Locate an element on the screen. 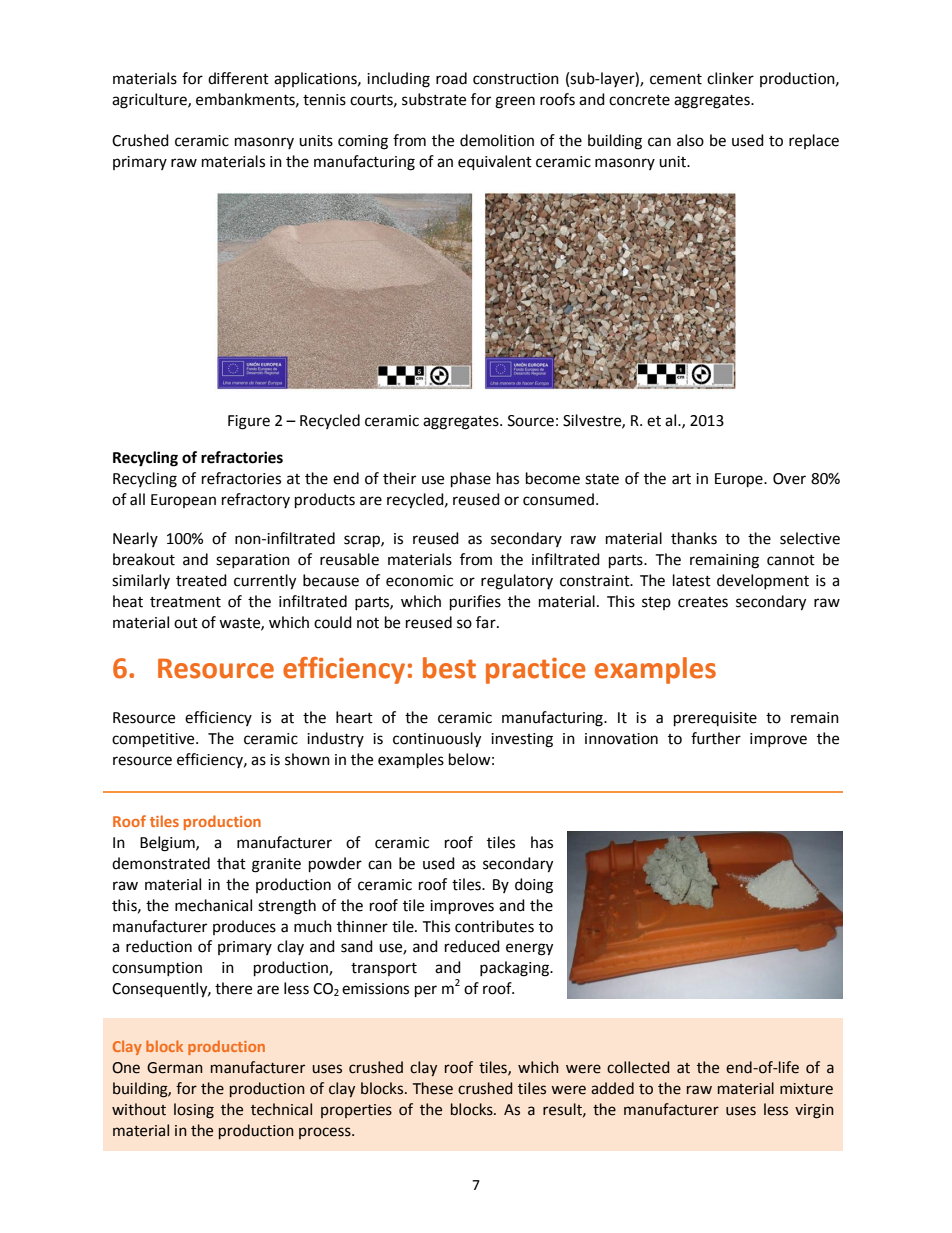  mixture is located at coordinates (806, 1089).
